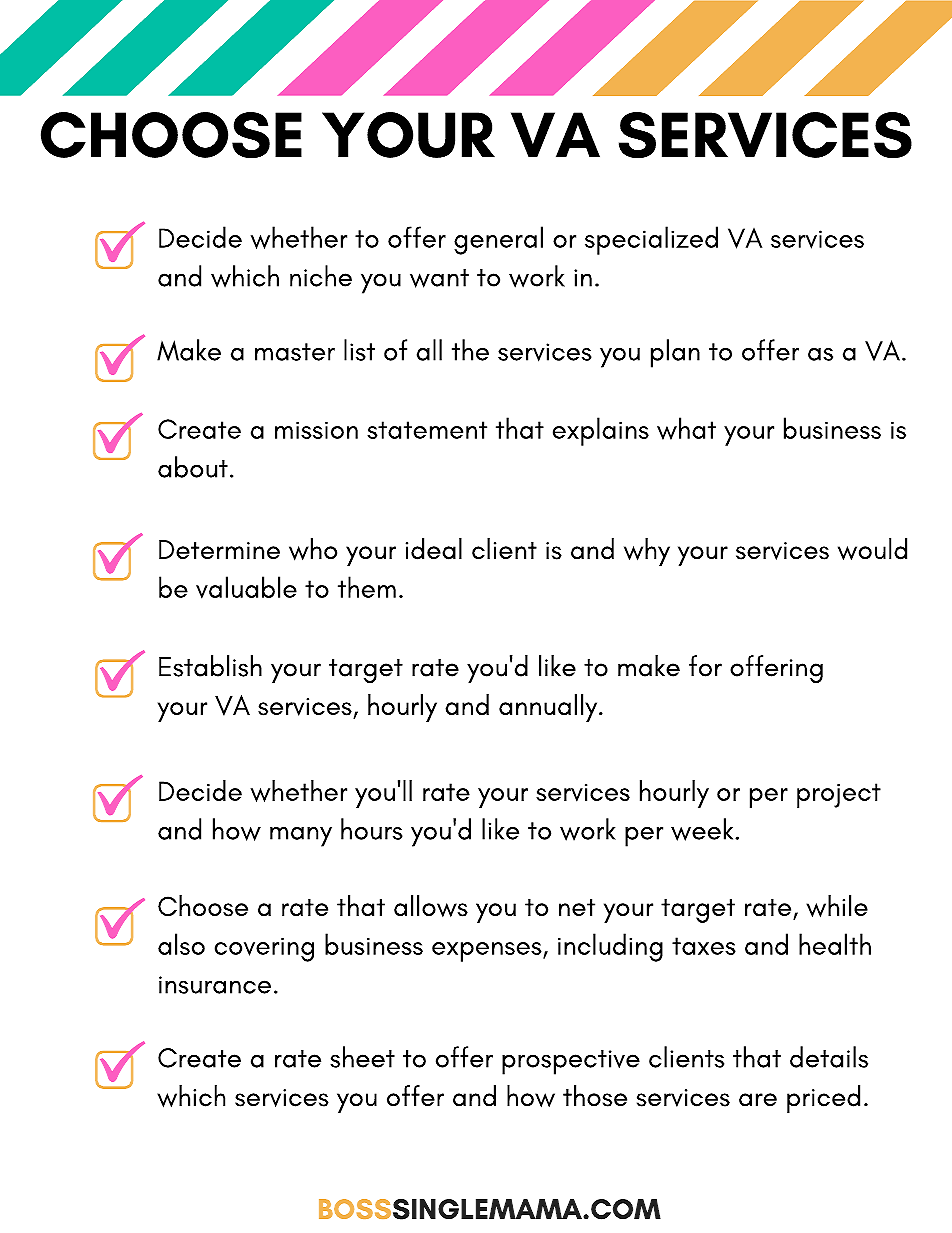  I want to click on many, so click(301, 837).
